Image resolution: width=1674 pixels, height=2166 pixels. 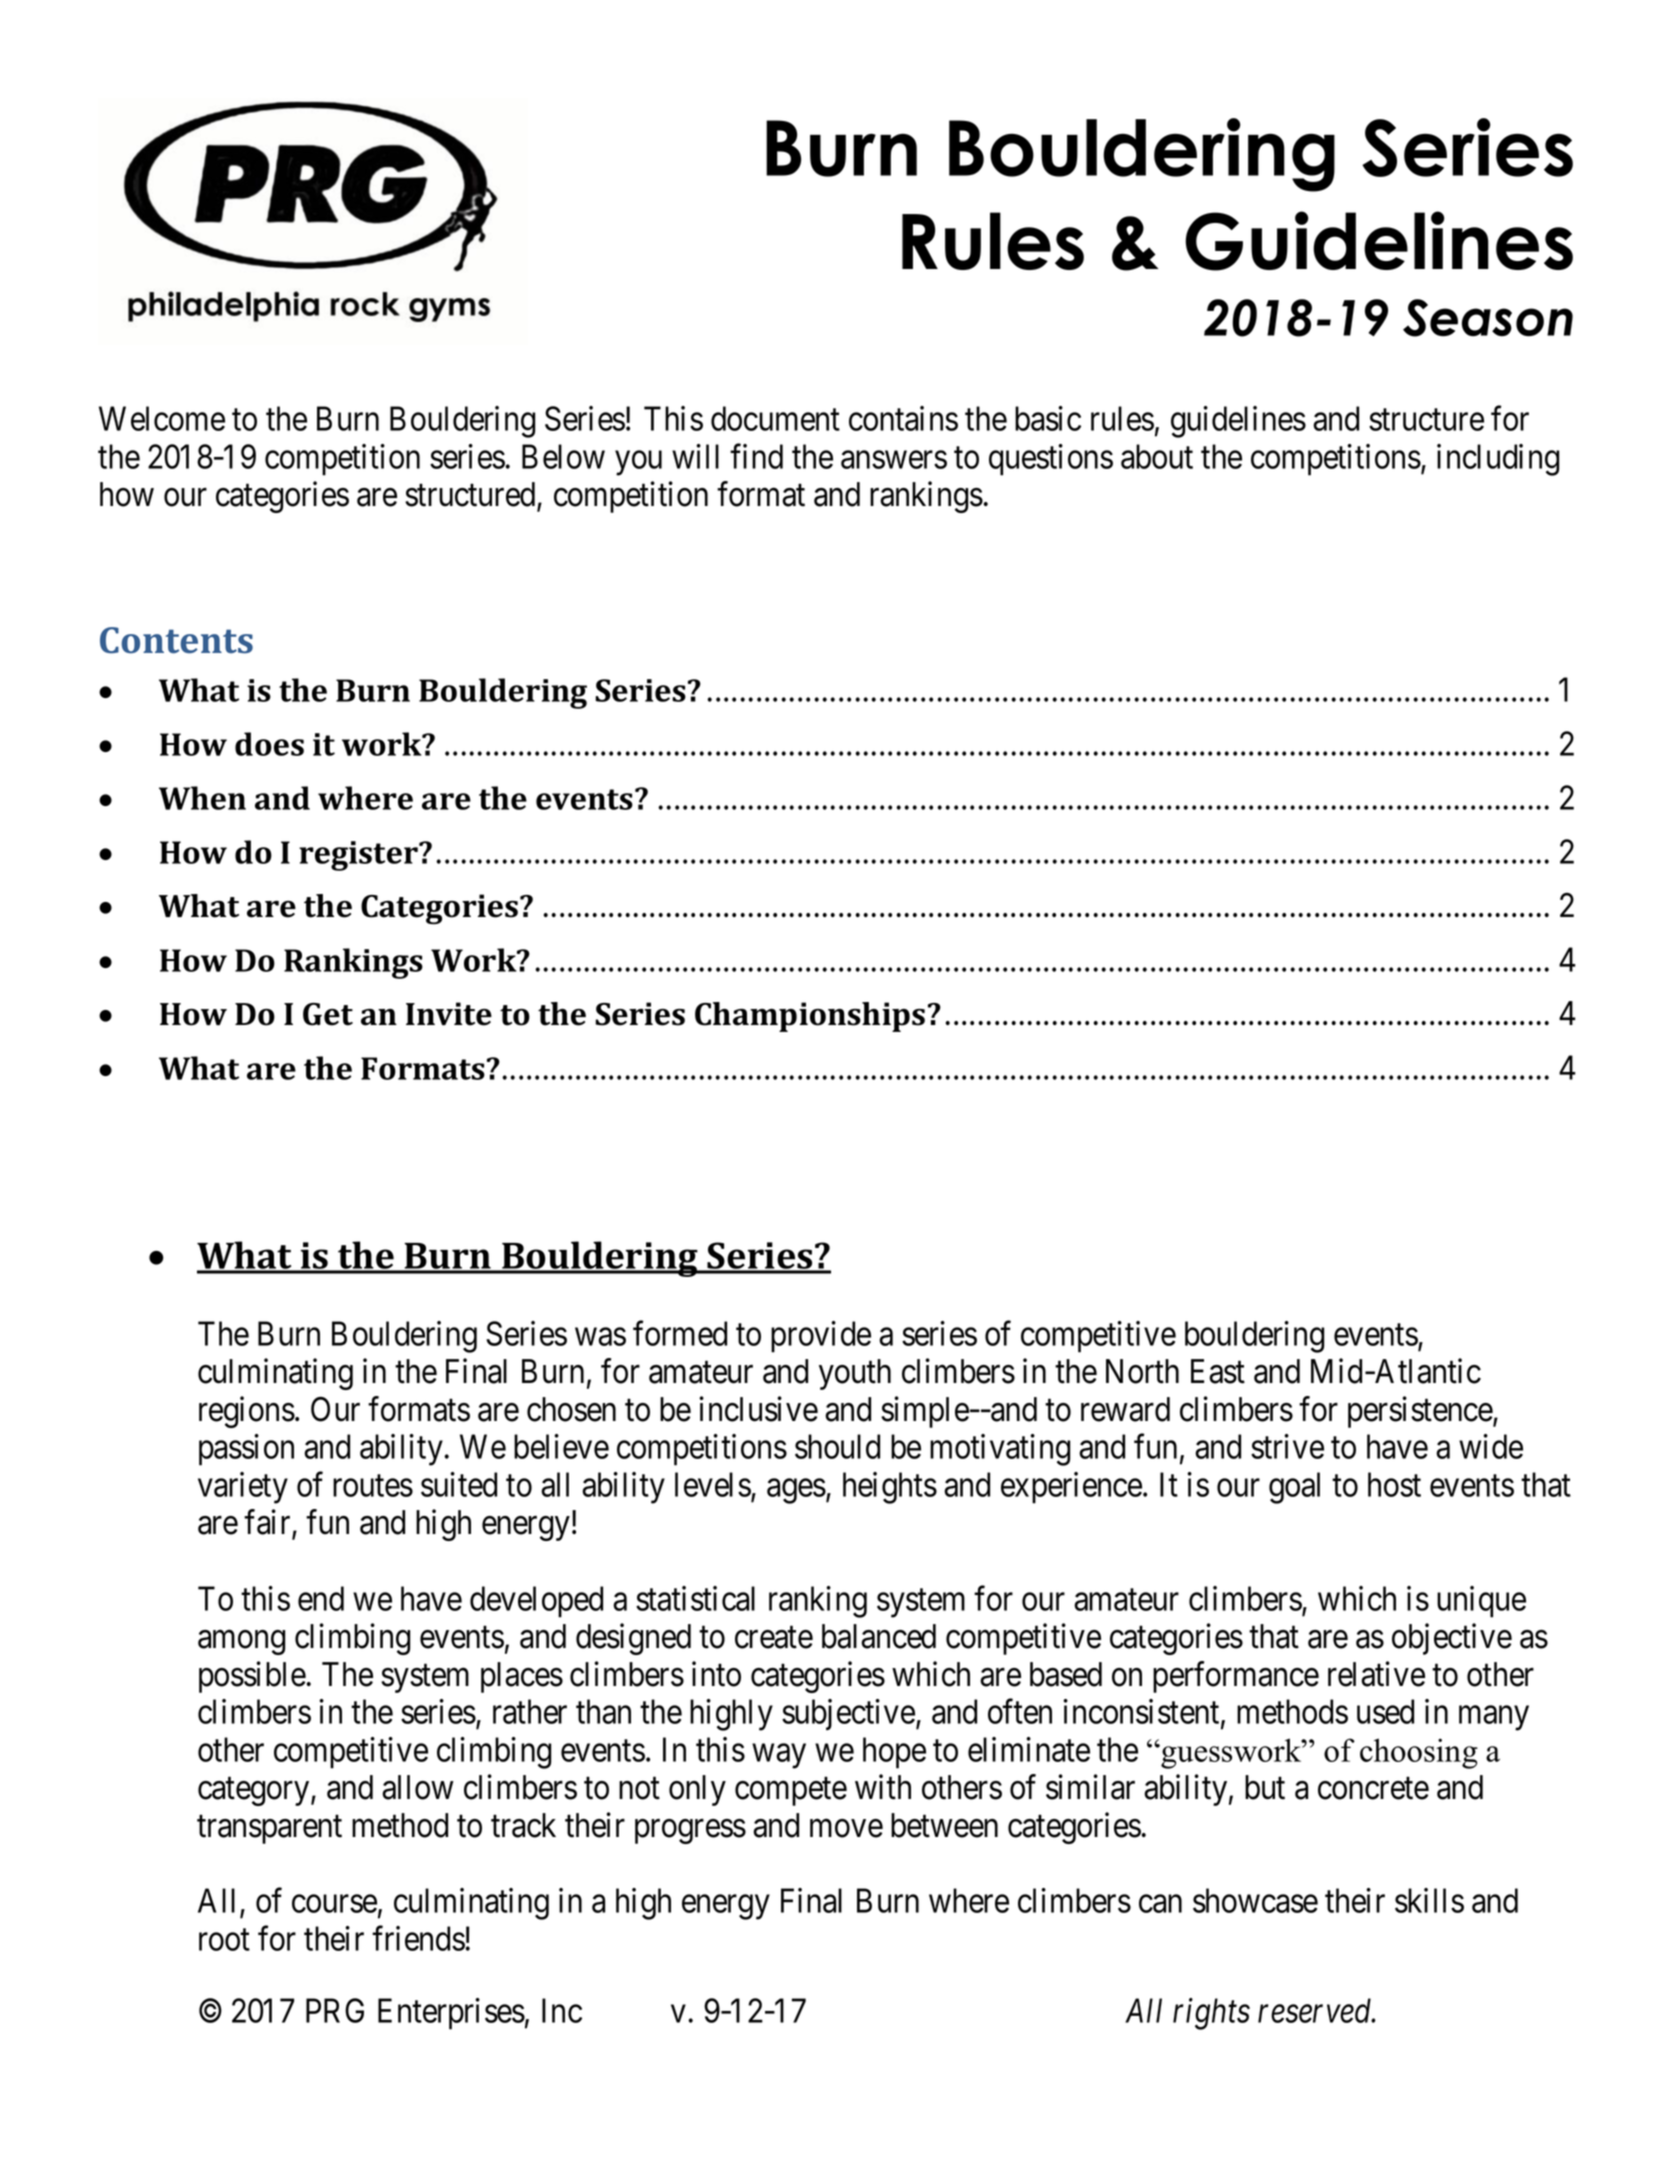 I want to click on Get, so click(x=328, y=1014).
